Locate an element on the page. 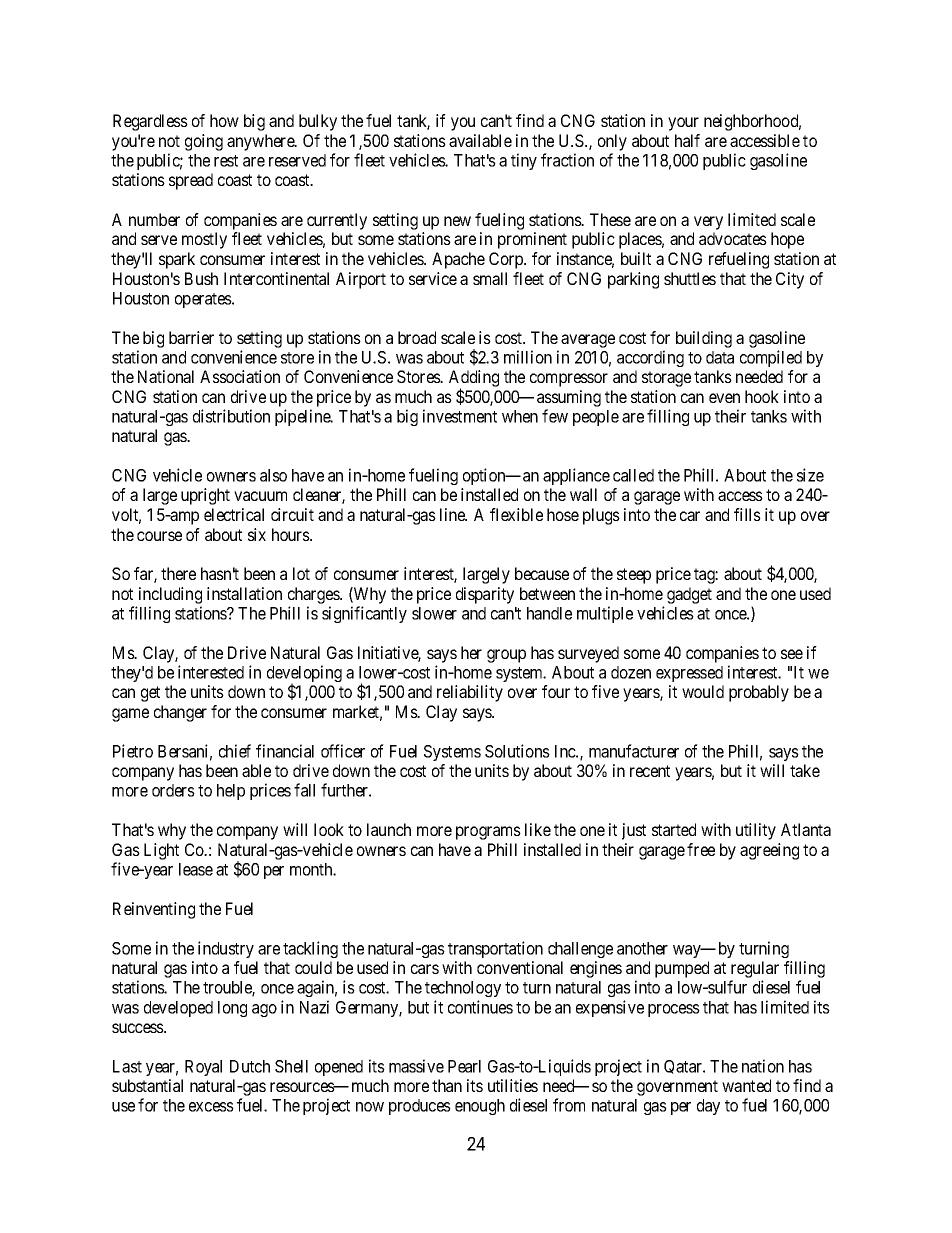  going is located at coordinates (204, 142).
